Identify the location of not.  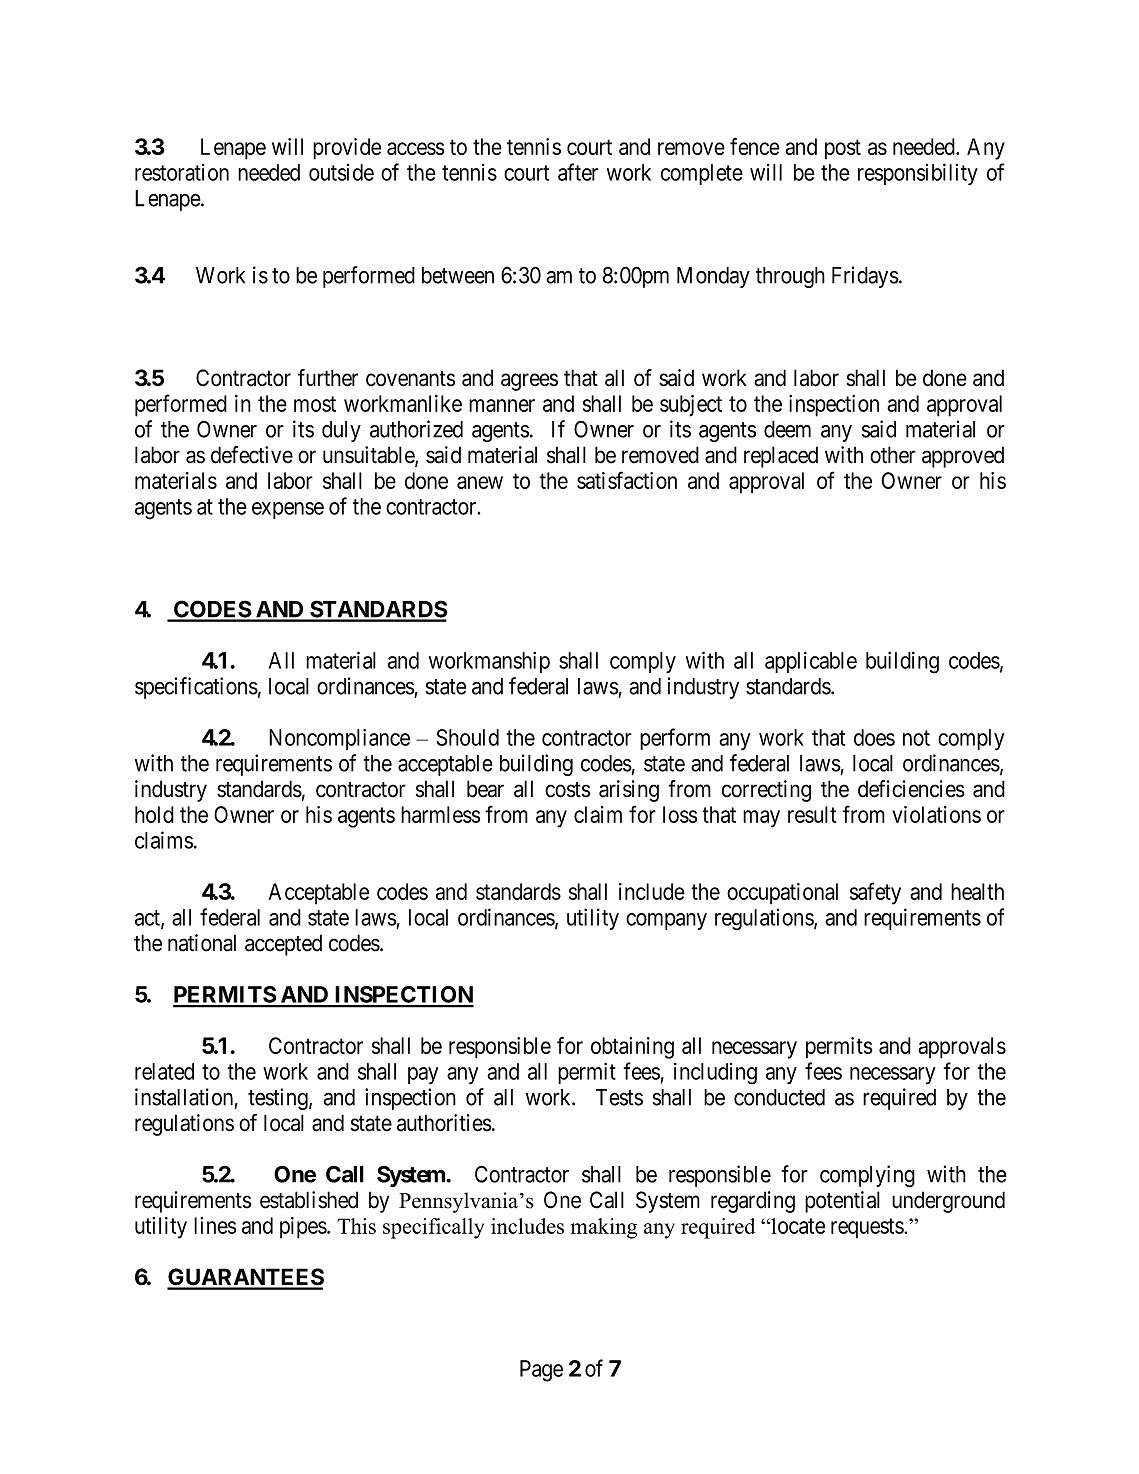
(916, 738).
